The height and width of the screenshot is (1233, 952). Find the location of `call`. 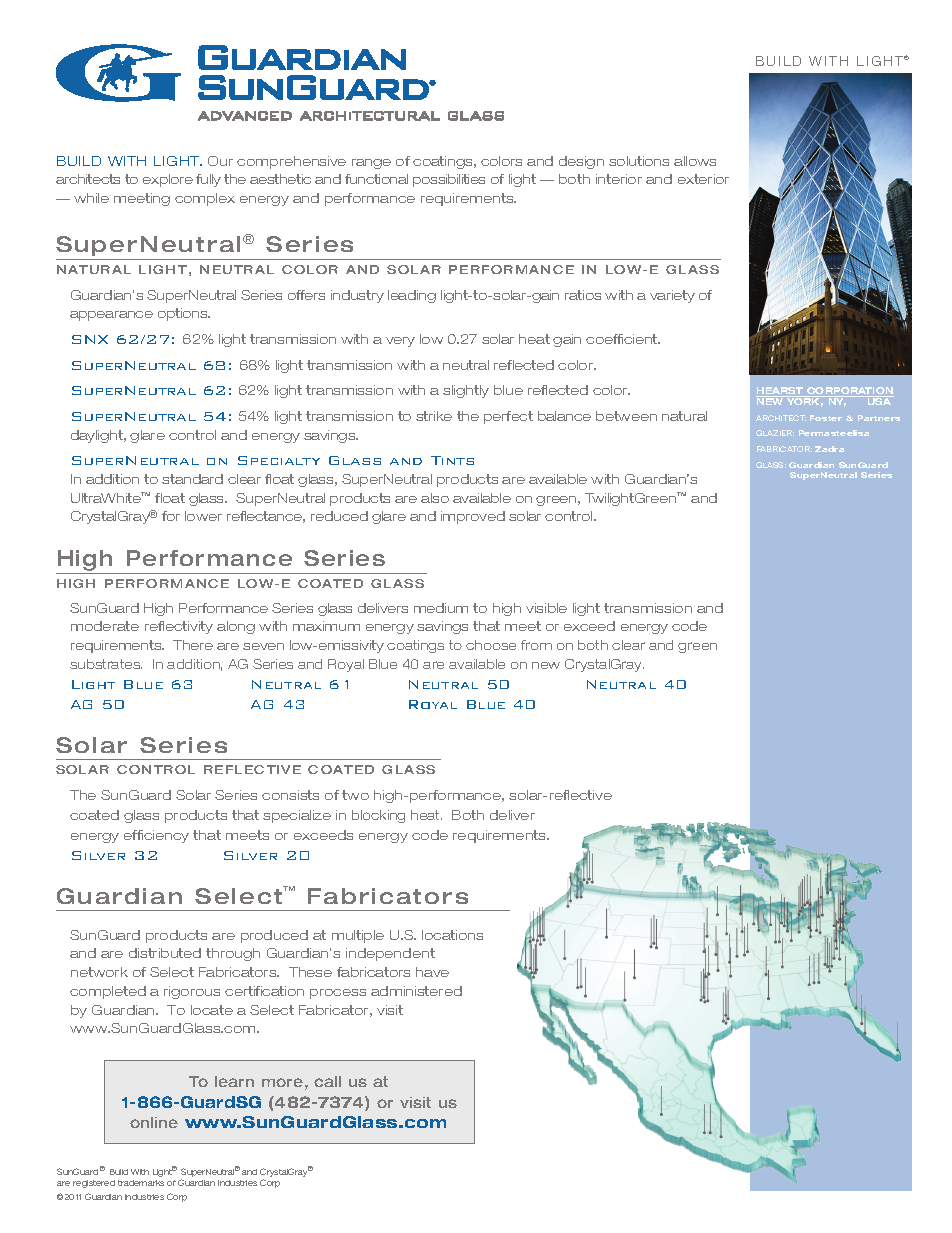

call is located at coordinates (327, 1081).
